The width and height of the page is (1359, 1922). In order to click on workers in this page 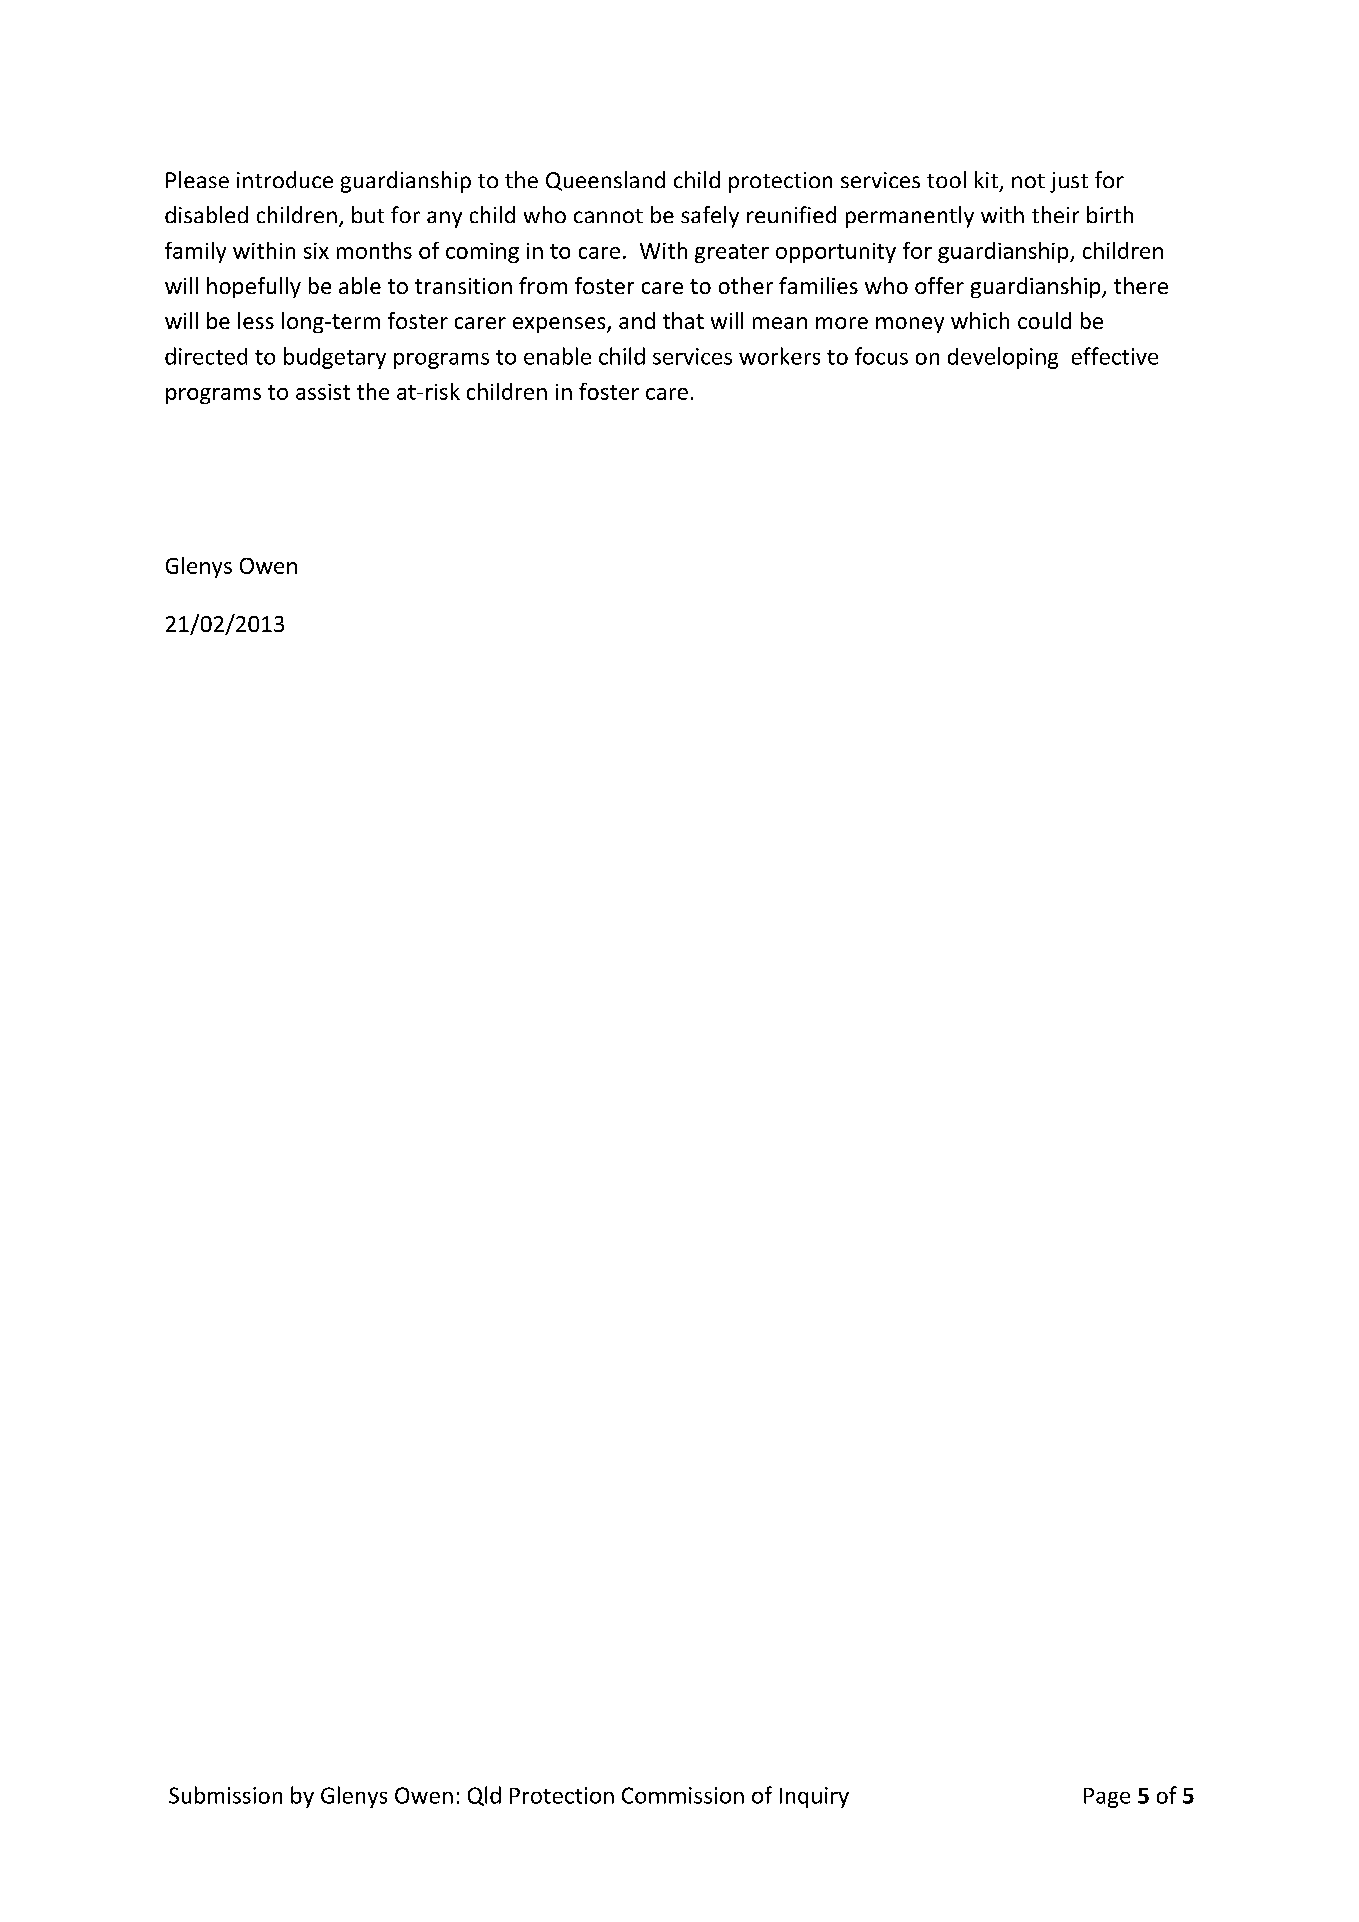, I will do `click(779, 356)`.
